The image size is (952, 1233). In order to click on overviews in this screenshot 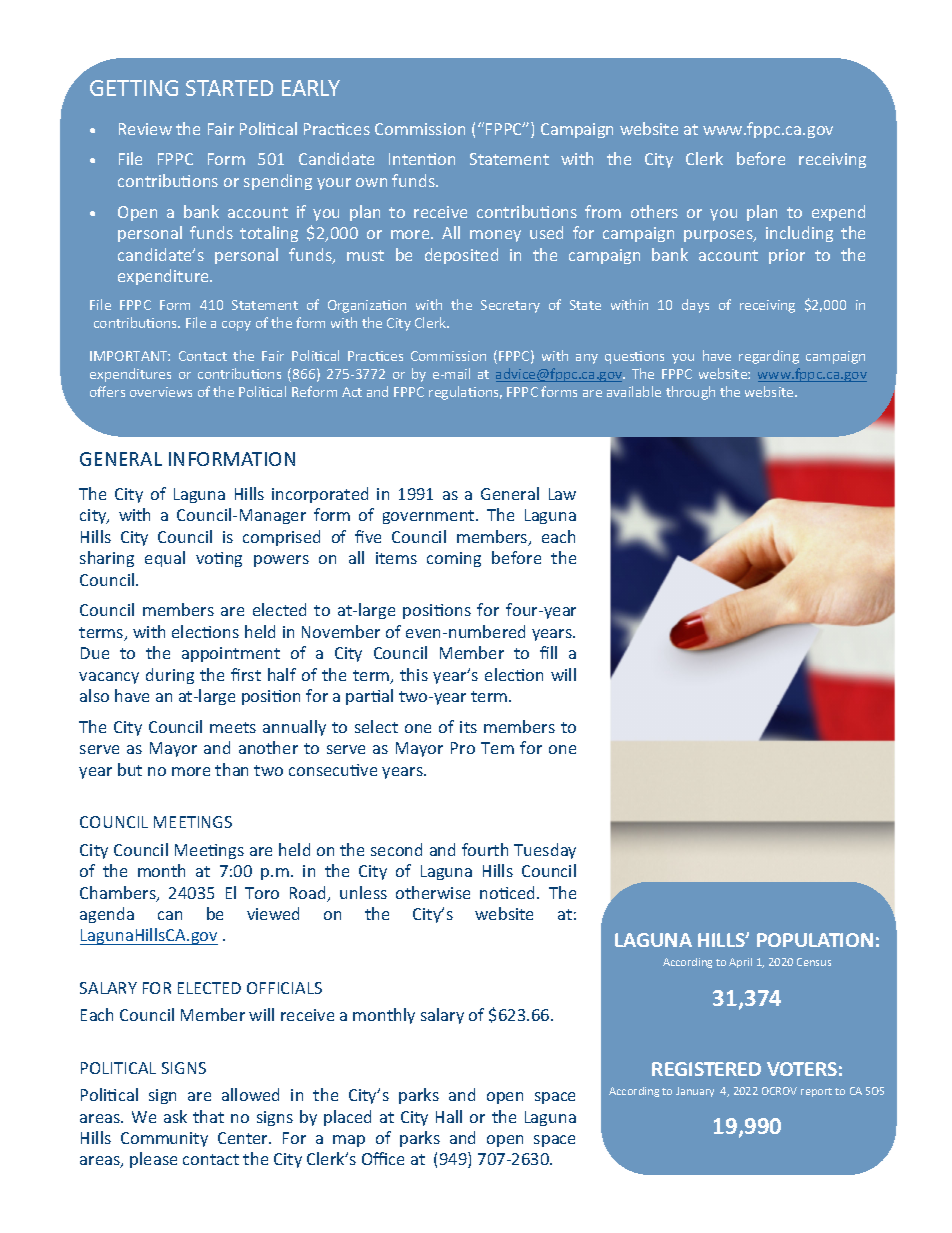, I will do `click(161, 392)`.
